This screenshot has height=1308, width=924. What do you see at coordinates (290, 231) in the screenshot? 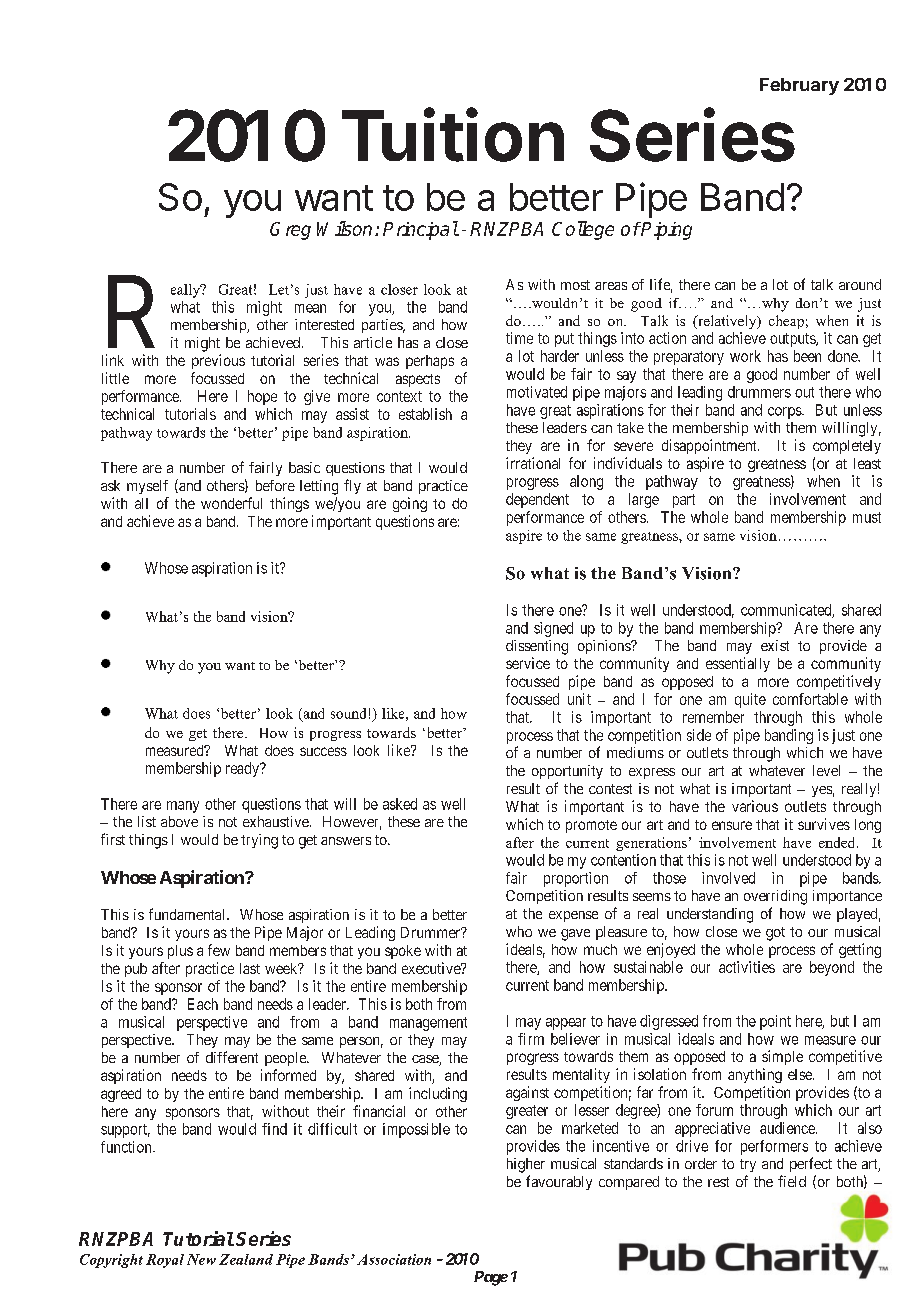
I see `Greg` at bounding box center [290, 231].
